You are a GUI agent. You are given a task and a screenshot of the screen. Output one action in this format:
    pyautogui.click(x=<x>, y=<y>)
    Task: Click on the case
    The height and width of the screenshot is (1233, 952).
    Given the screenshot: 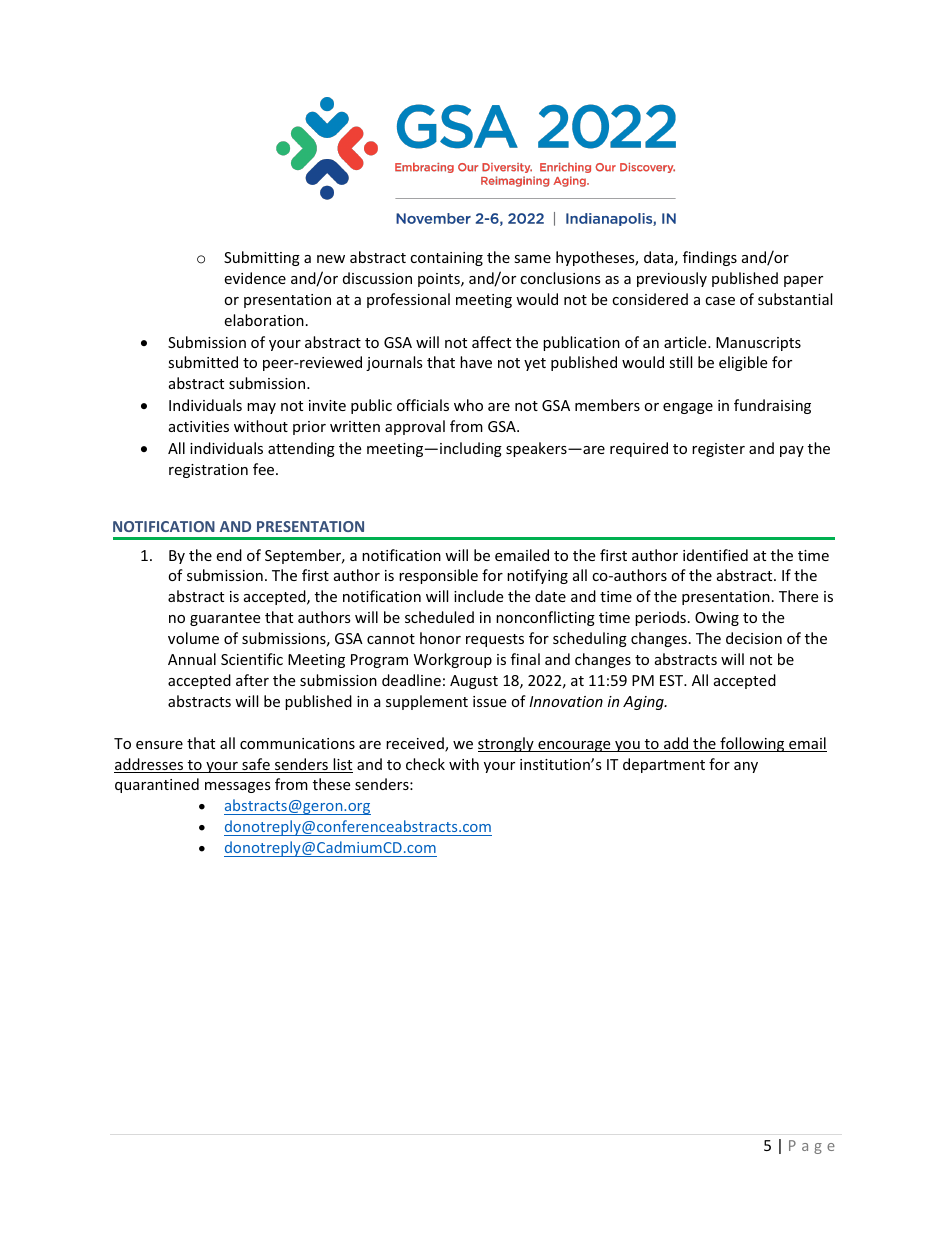 What is the action you would take?
    pyautogui.click(x=720, y=301)
